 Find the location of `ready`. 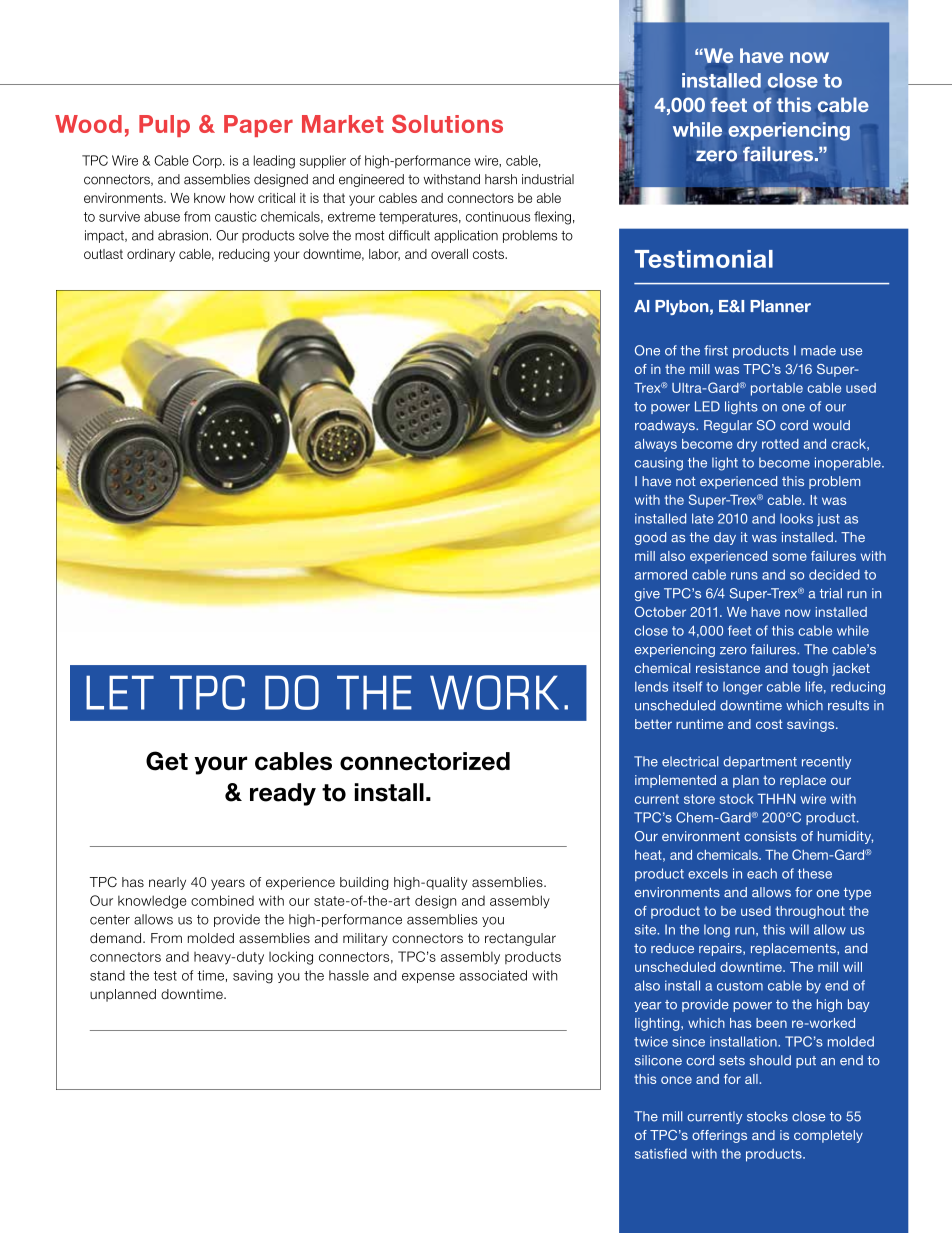

ready is located at coordinates (283, 794).
